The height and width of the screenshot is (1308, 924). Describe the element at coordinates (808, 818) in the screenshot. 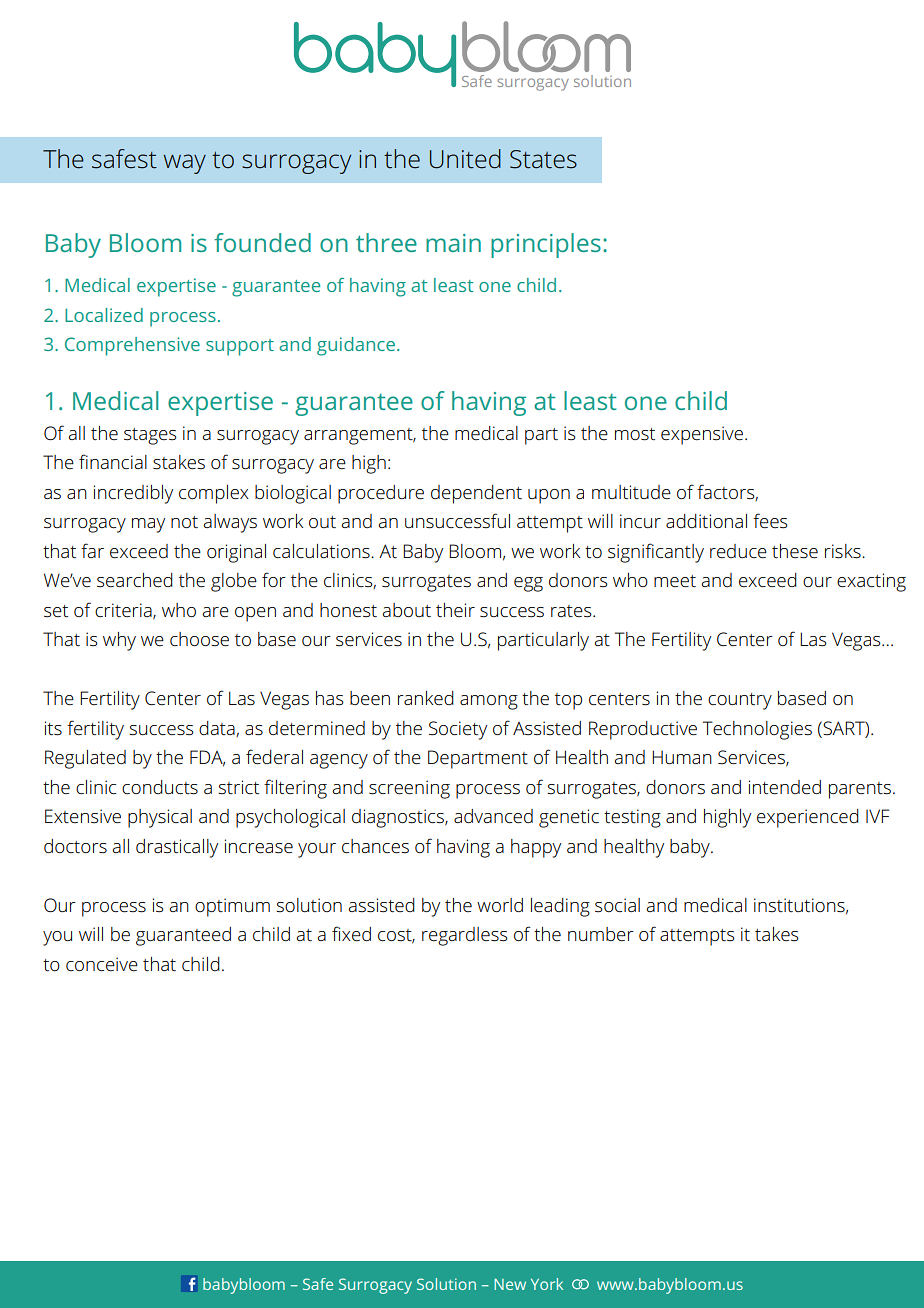

I see `experienced` at that location.
